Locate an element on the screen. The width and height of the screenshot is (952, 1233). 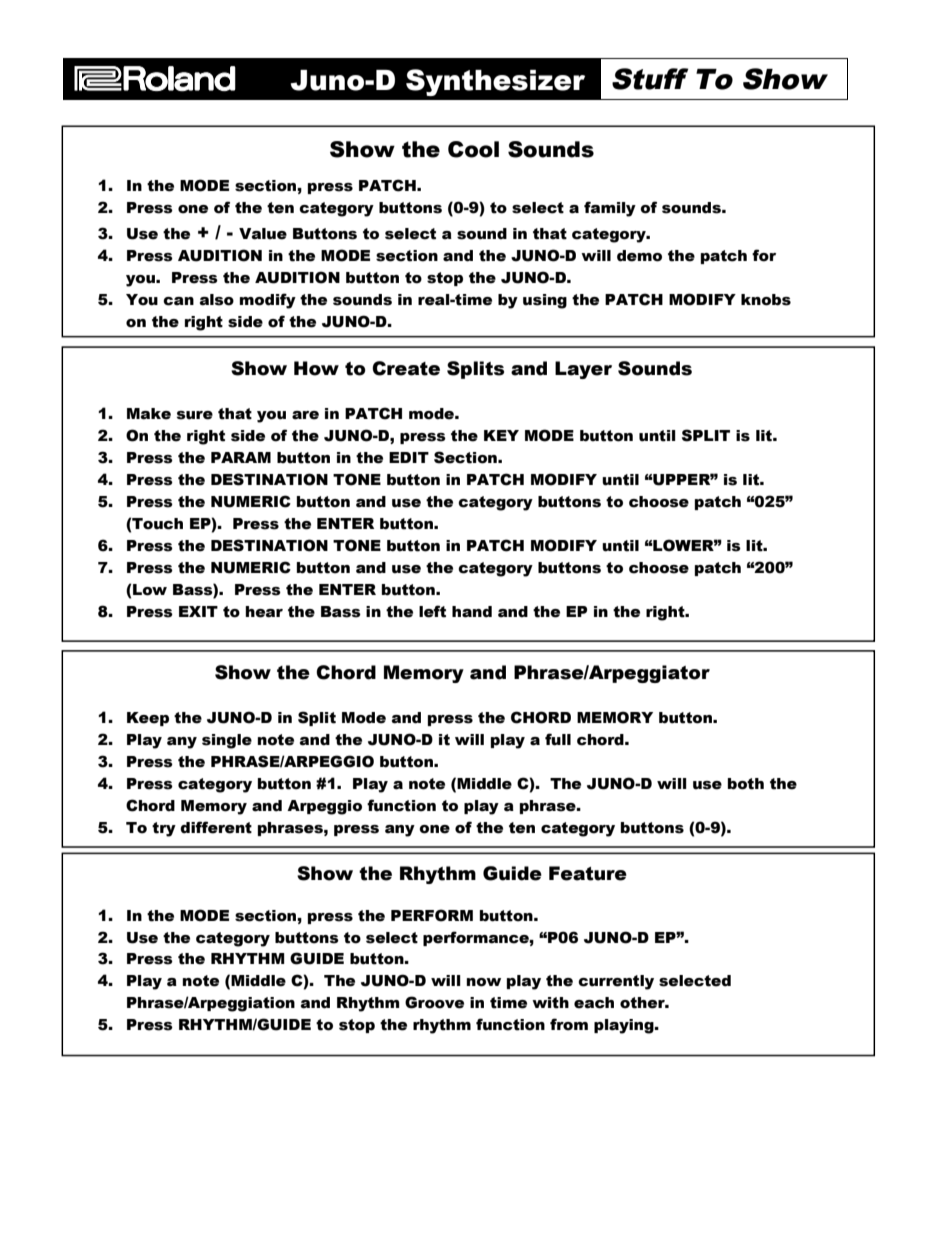
full is located at coordinates (558, 739).
